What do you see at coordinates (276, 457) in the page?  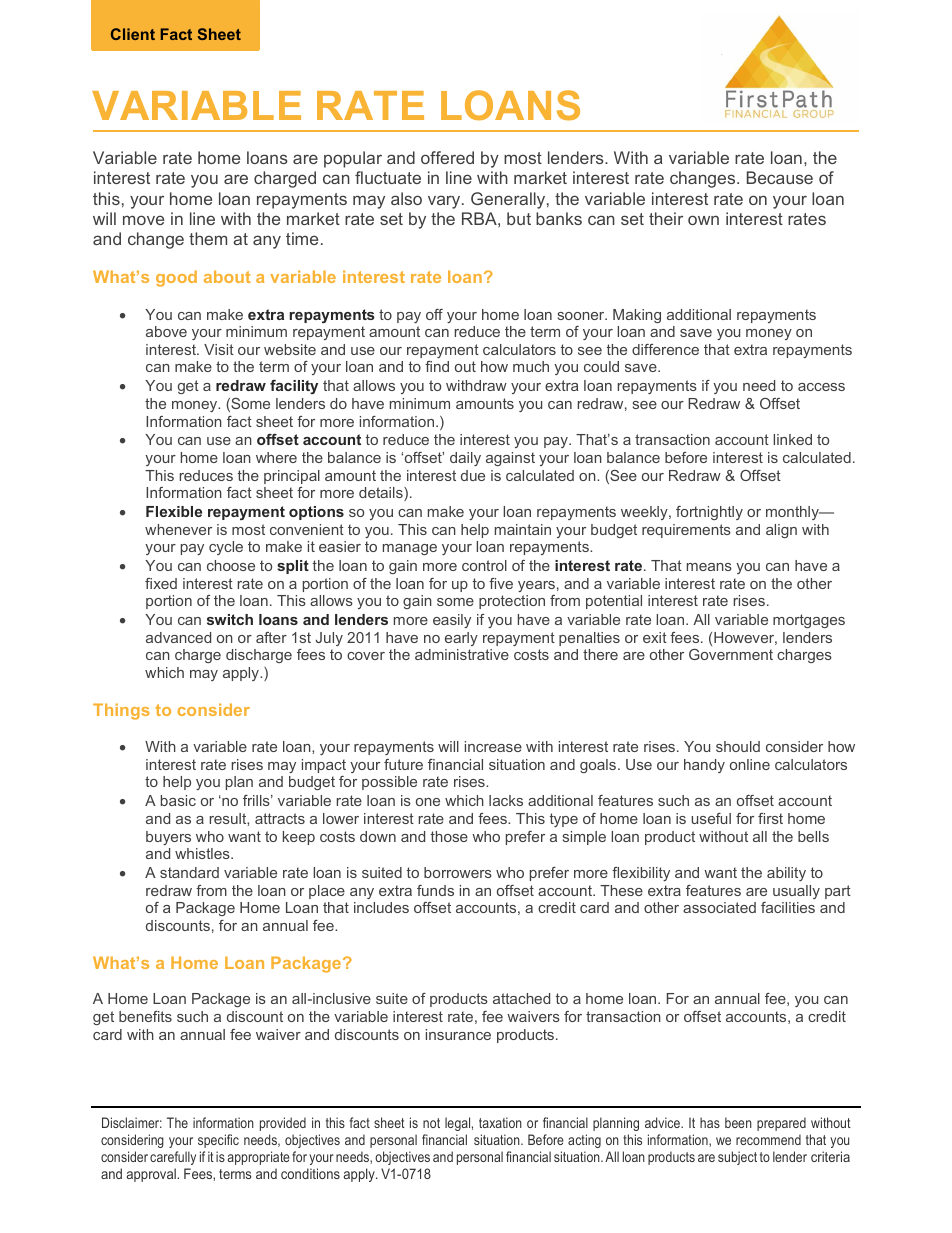 I see `where` at bounding box center [276, 457].
